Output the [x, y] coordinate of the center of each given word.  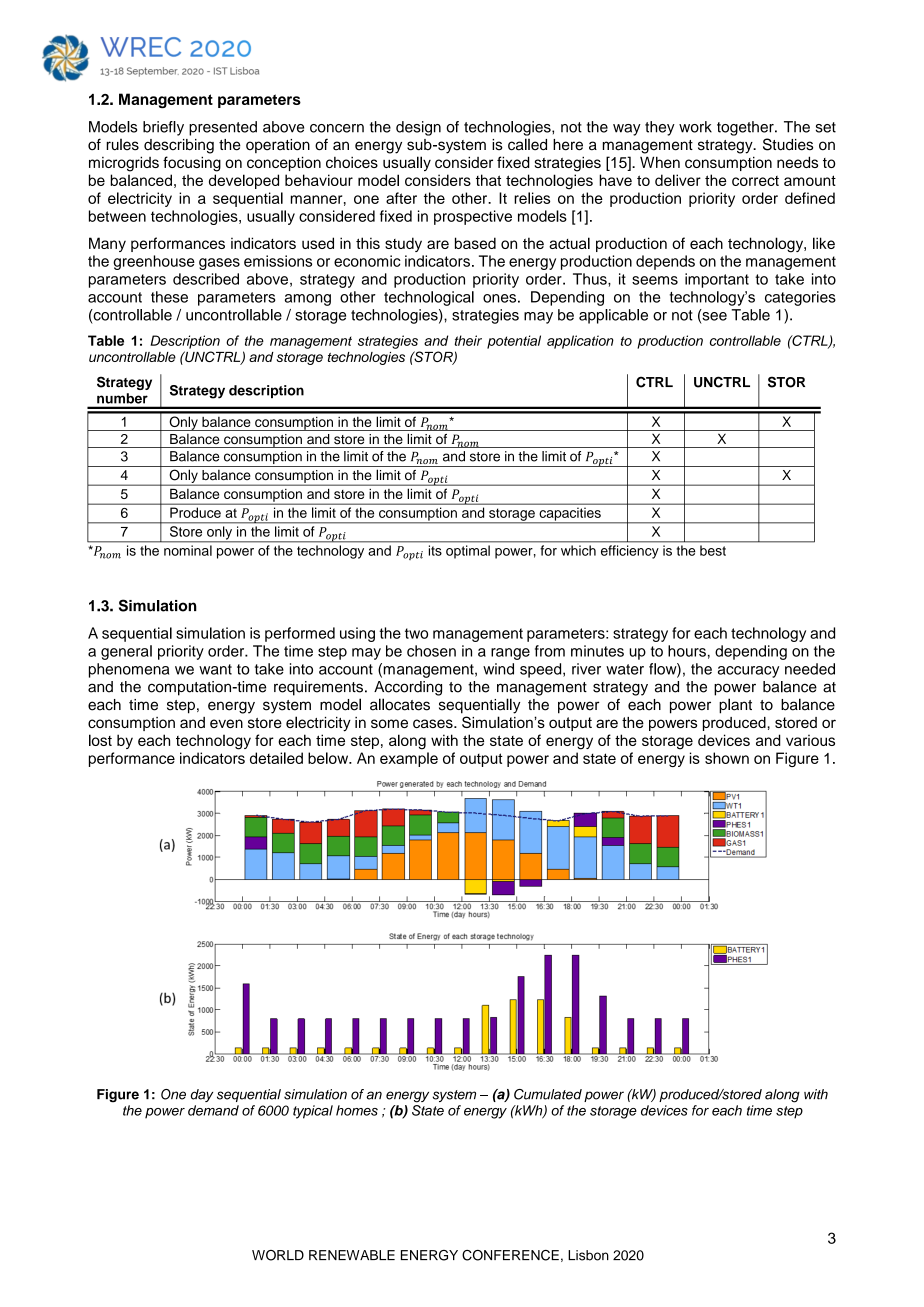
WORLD [278, 1255]
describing [179, 146]
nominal [188, 550]
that [488, 180]
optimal [468, 551]
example [409, 759]
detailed [276, 758]
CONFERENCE [510, 1255]
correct [755, 181]
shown [727, 758]
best [713, 551]
